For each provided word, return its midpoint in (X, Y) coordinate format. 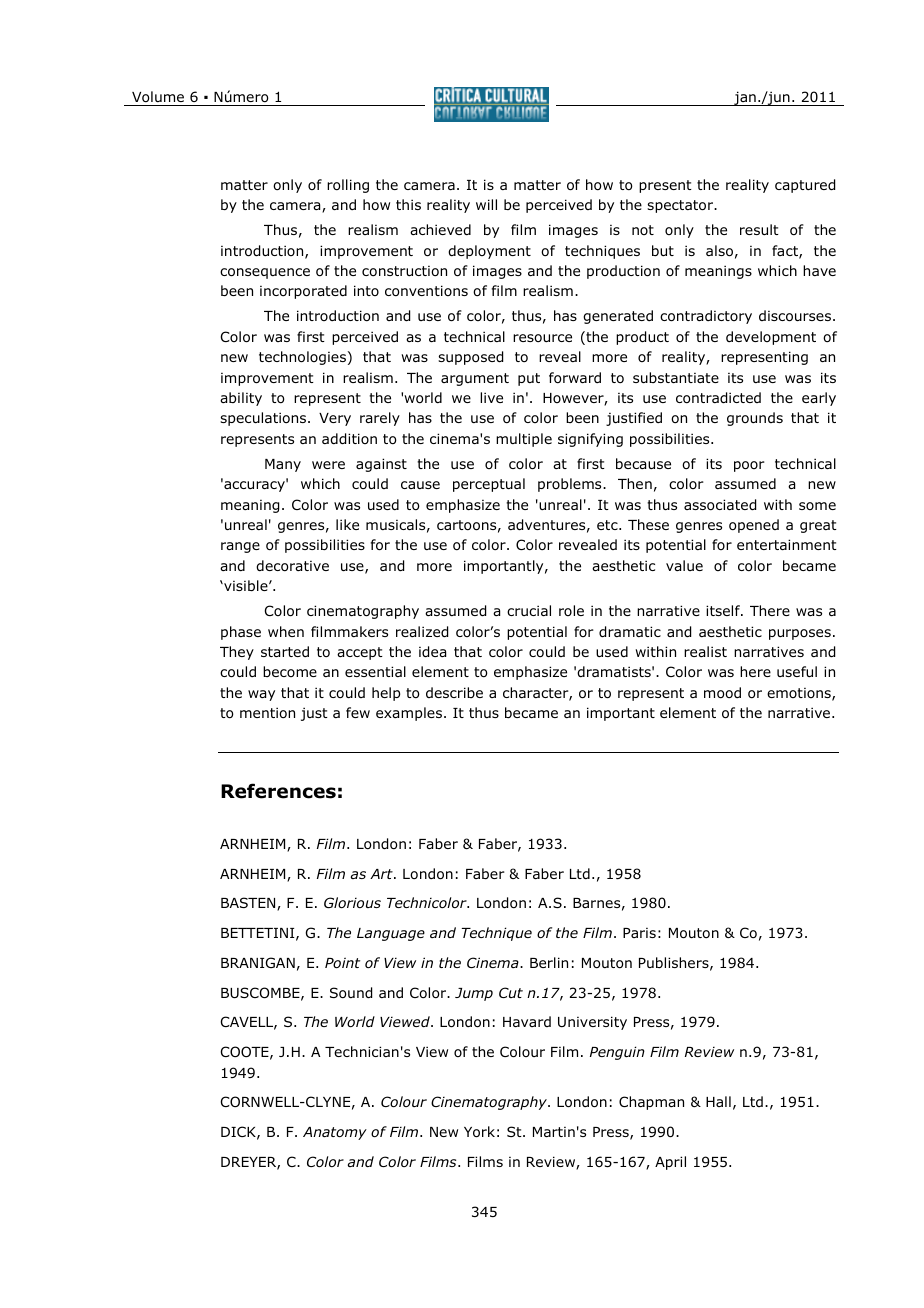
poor (749, 466)
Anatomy (335, 1133)
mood (722, 693)
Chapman (651, 1103)
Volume (158, 97)
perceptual (489, 485)
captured (805, 186)
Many (283, 465)
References (278, 791)
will (486, 204)
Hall (718, 1101)
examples (410, 714)
